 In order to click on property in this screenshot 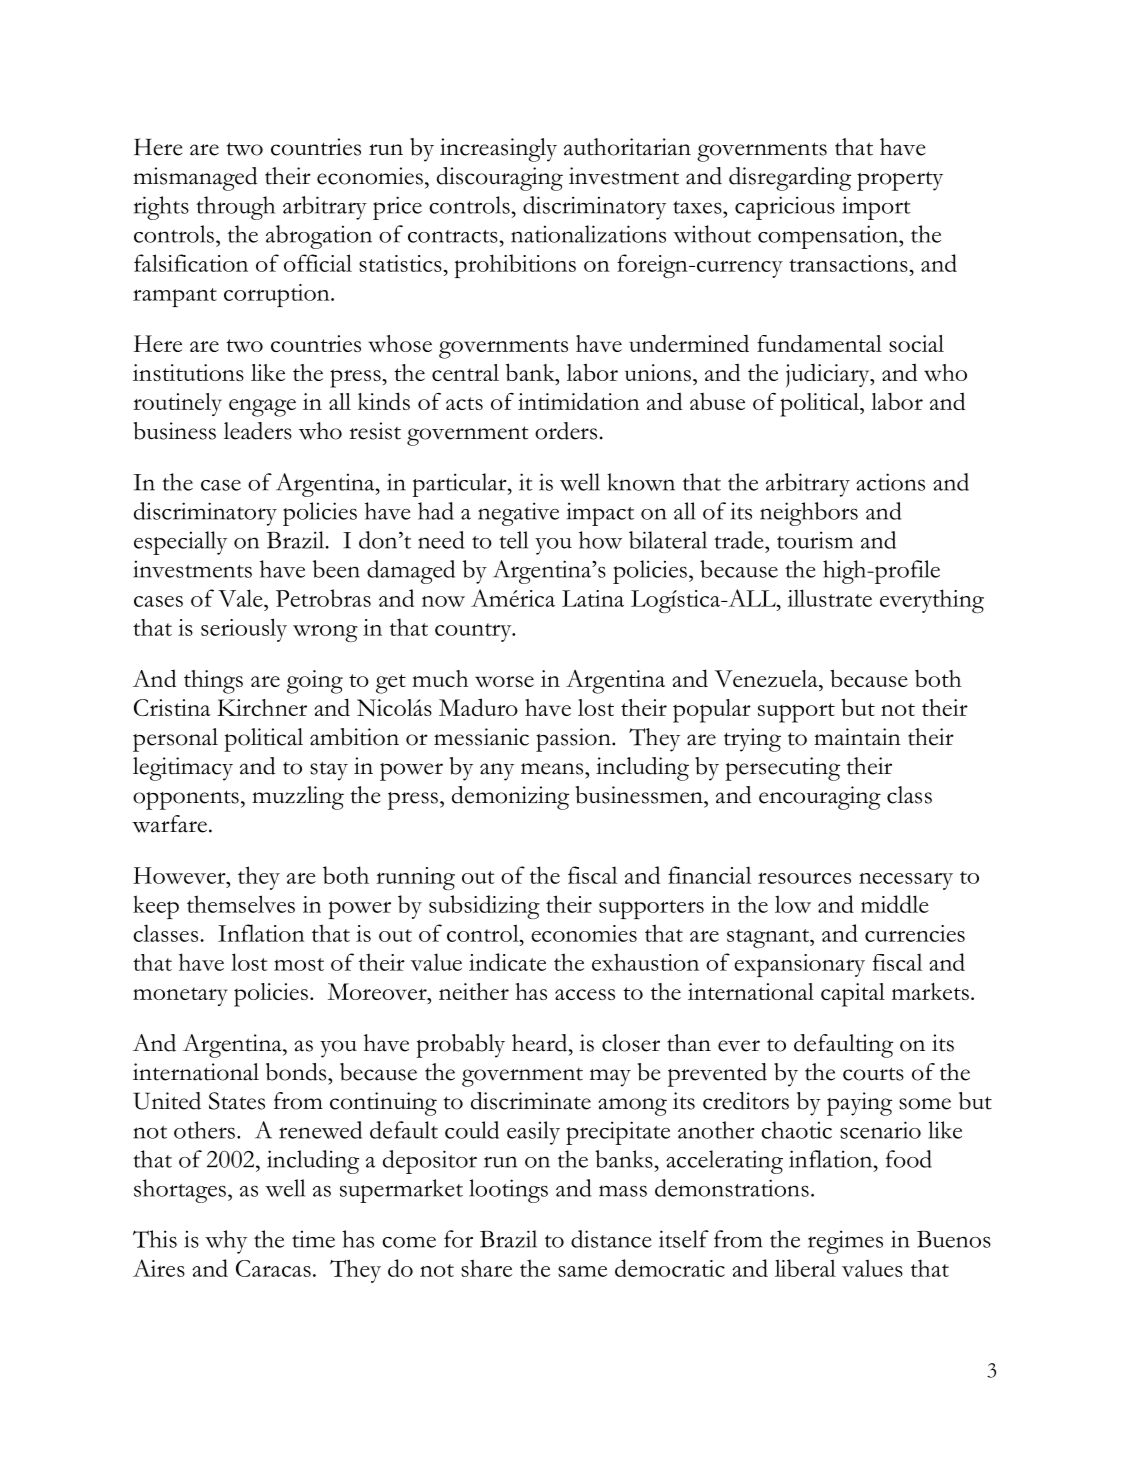, I will do `click(900, 181)`.
